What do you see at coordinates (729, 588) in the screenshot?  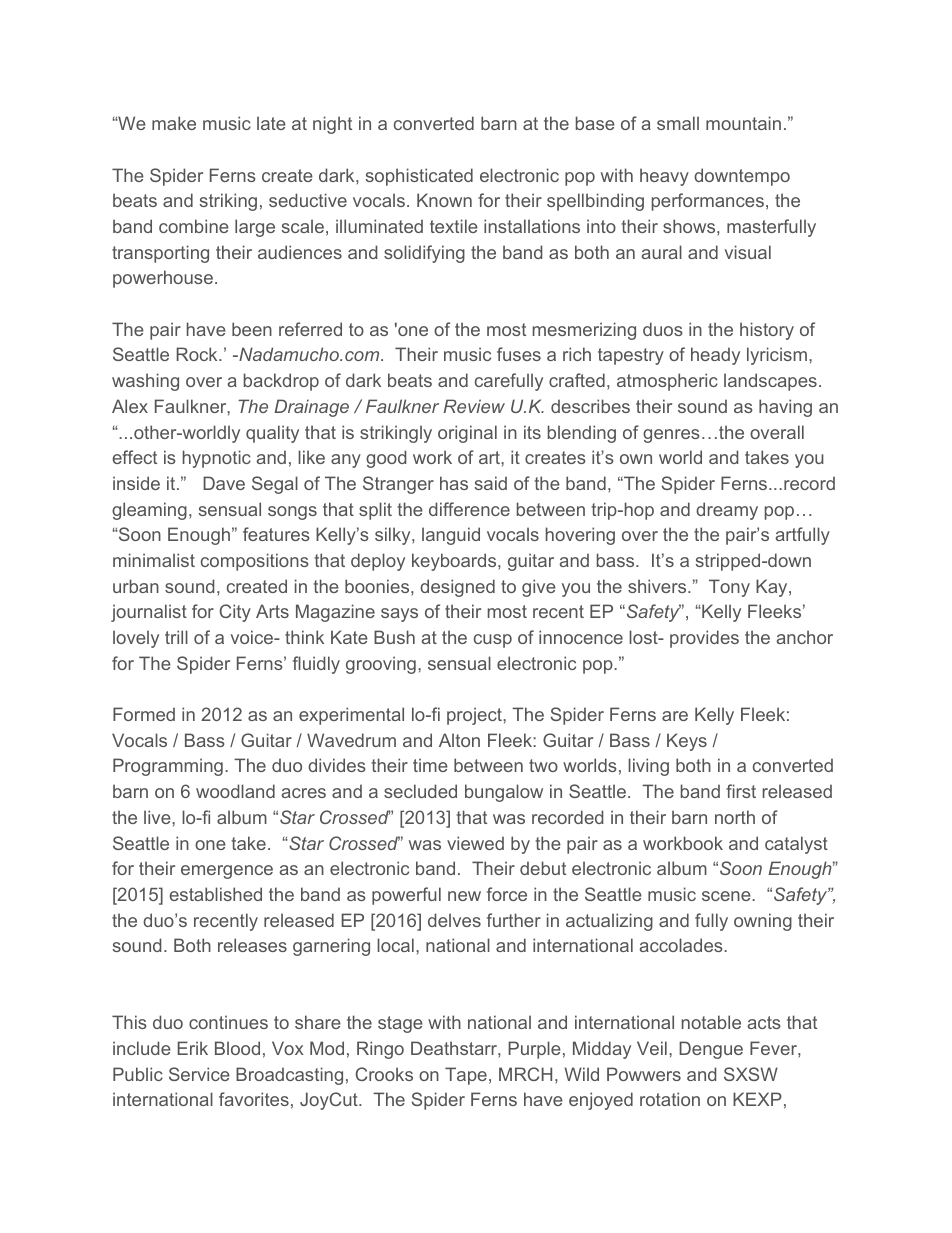 I see `Tony` at bounding box center [729, 588].
